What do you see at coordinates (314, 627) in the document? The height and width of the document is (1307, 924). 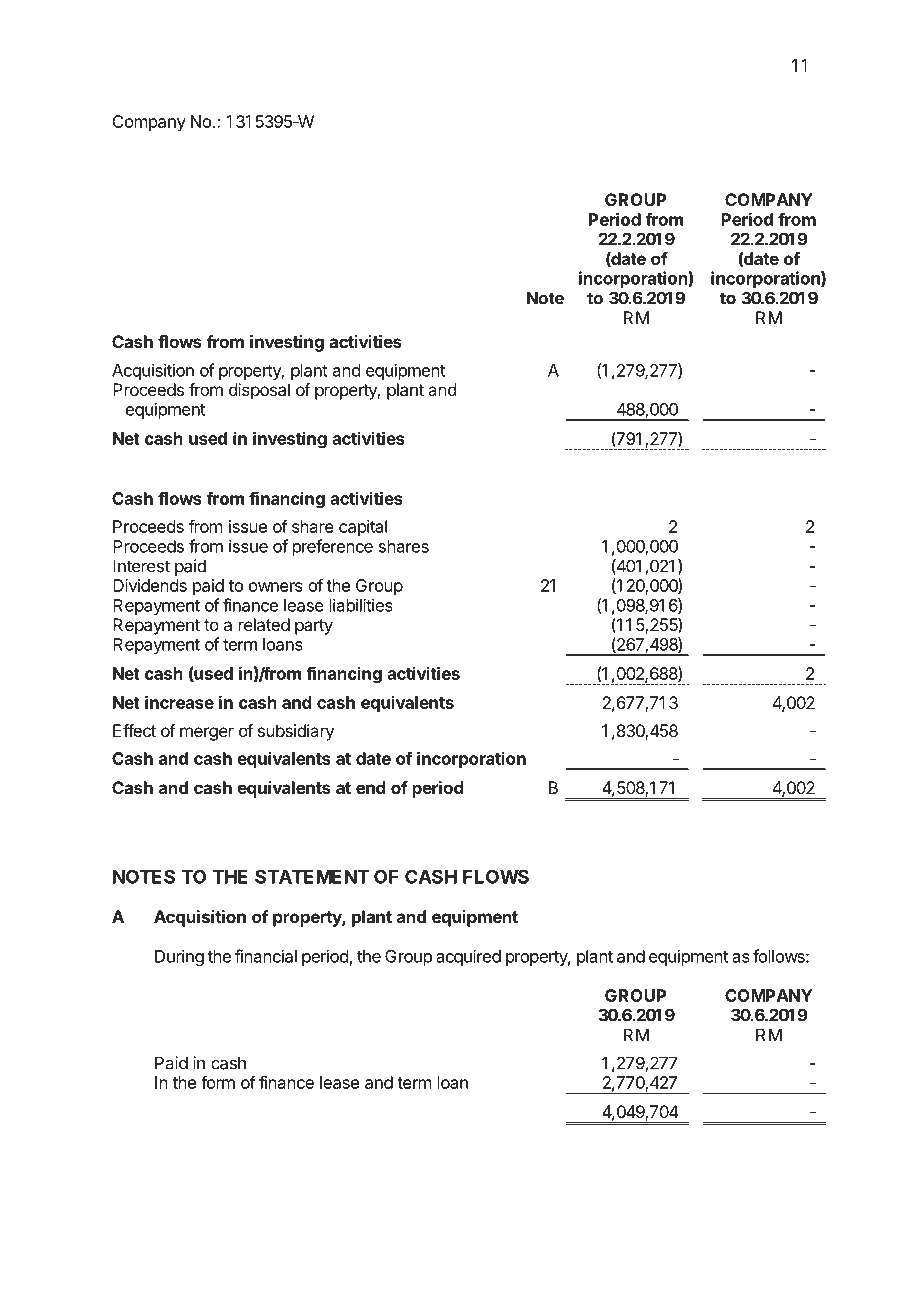 I see `party` at bounding box center [314, 627].
